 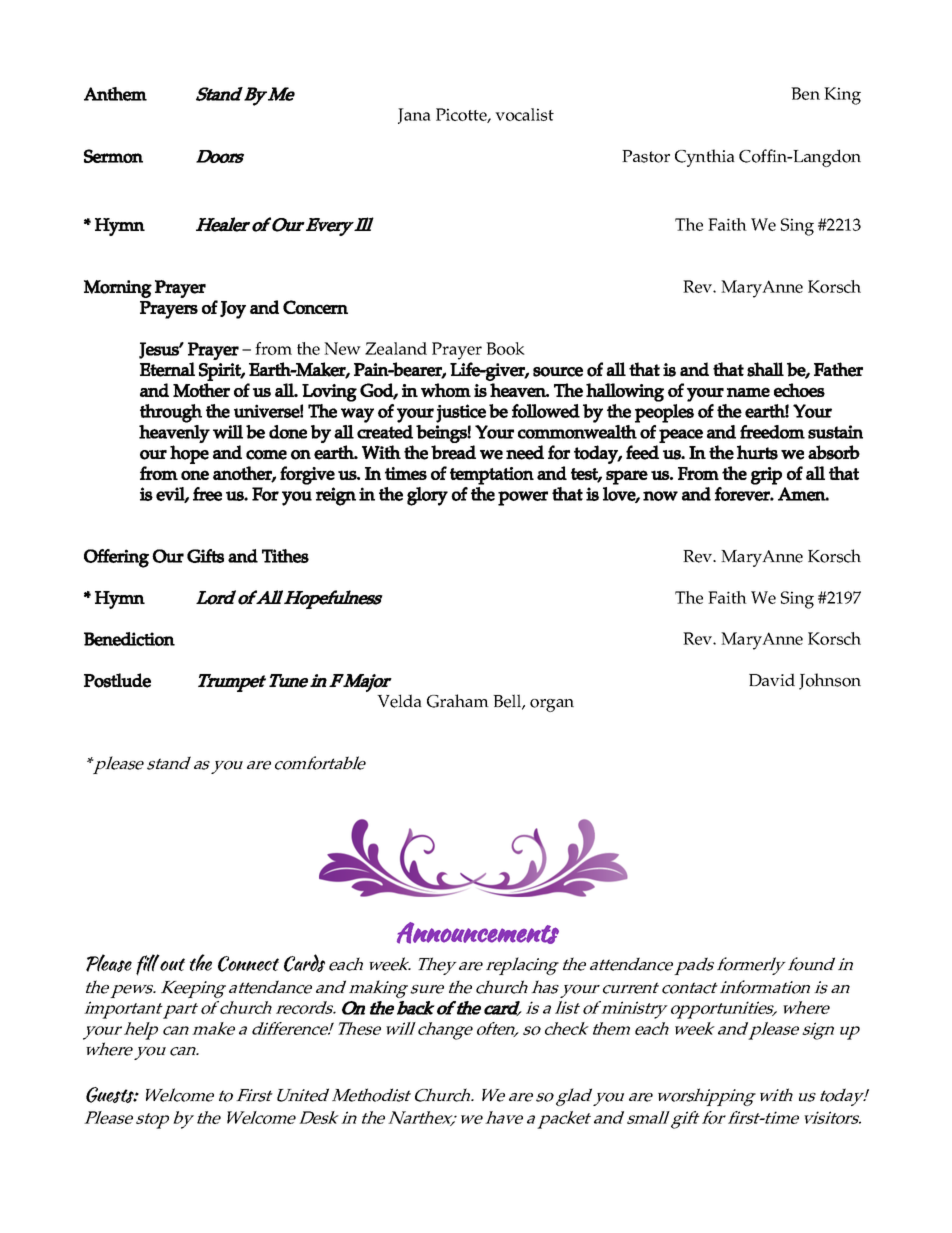 I want to click on Cynthia, so click(x=705, y=158).
